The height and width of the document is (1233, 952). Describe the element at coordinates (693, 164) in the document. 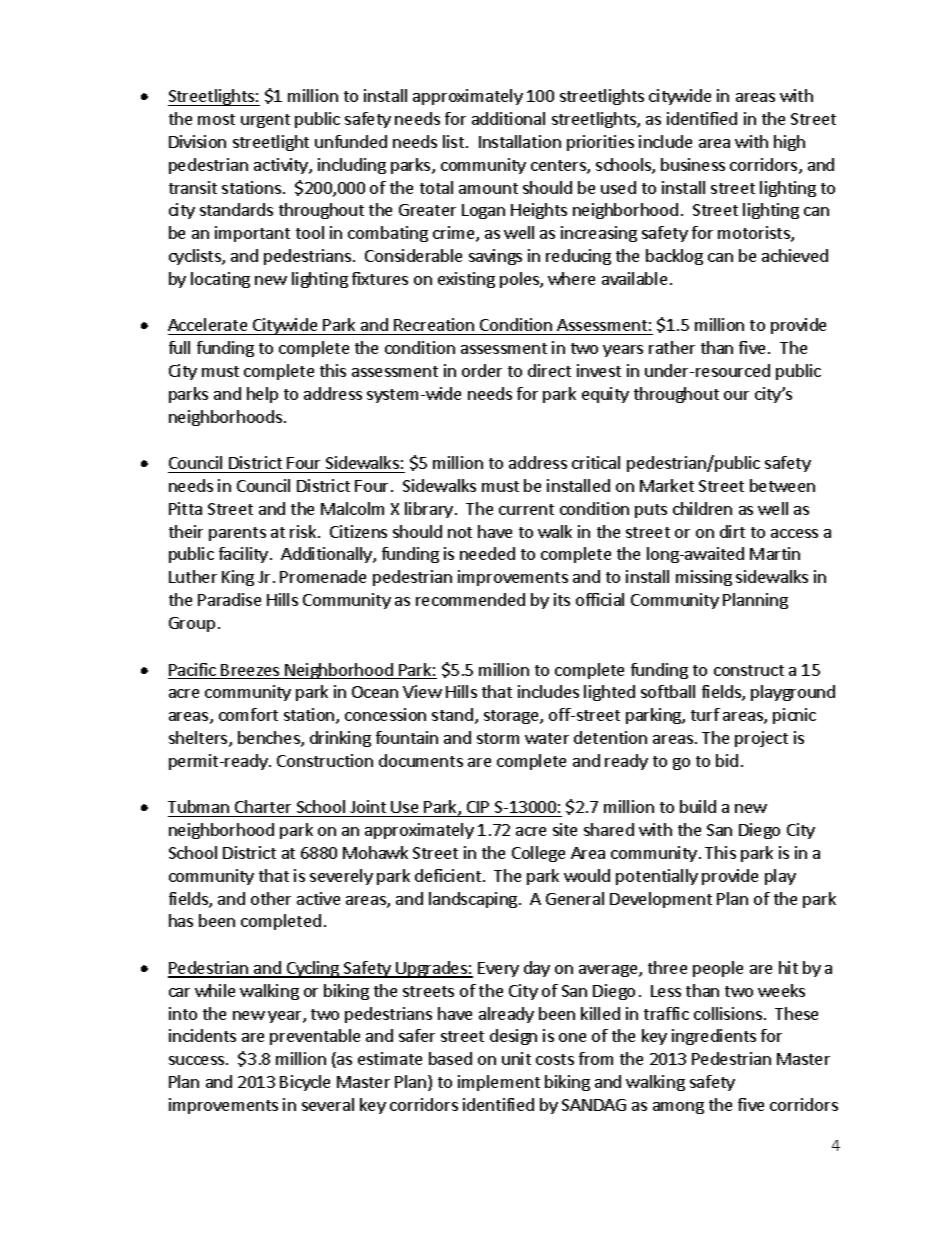

I see `business` at that location.
